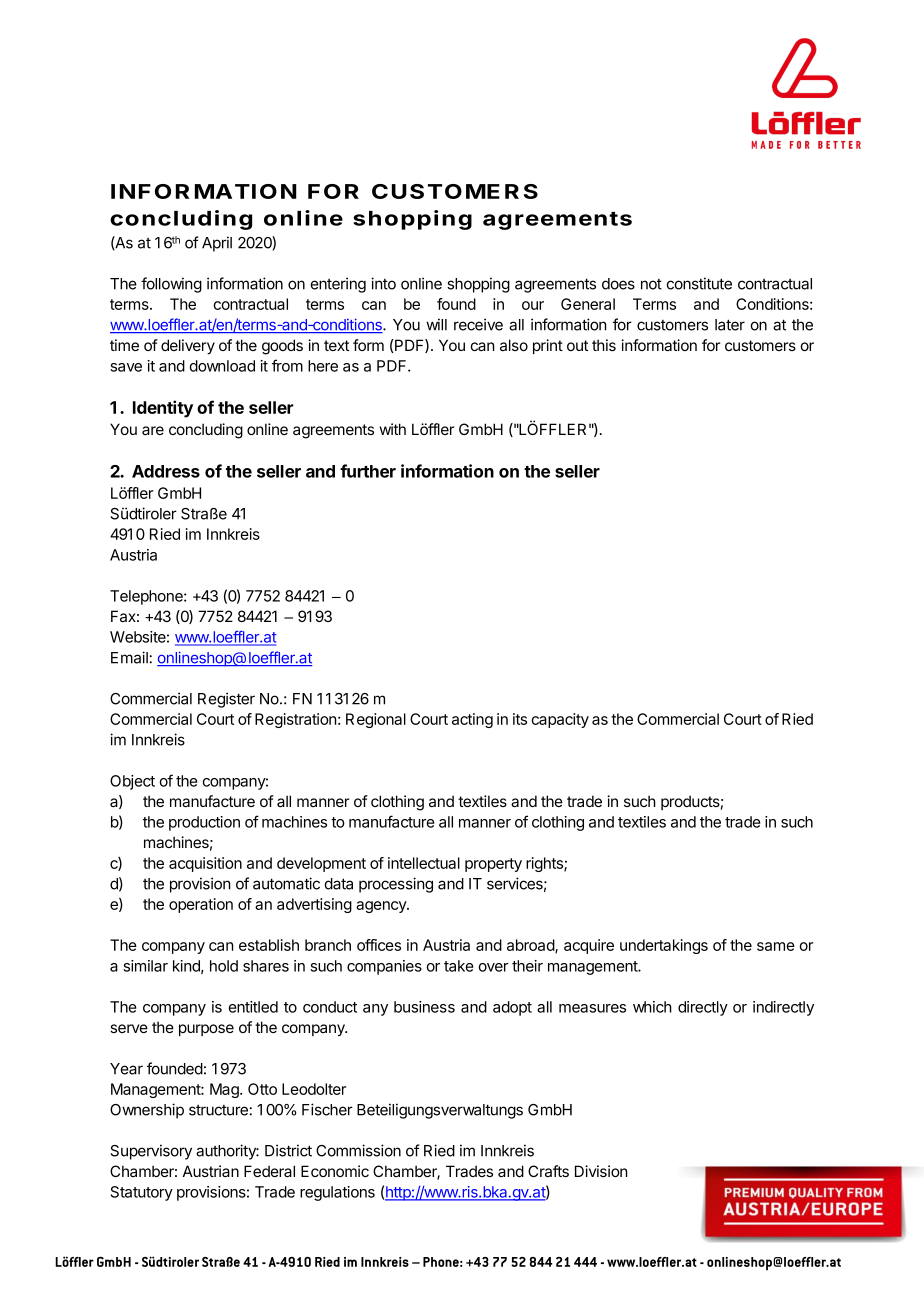 The image size is (924, 1308). I want to click on this, so click(604, 345).
